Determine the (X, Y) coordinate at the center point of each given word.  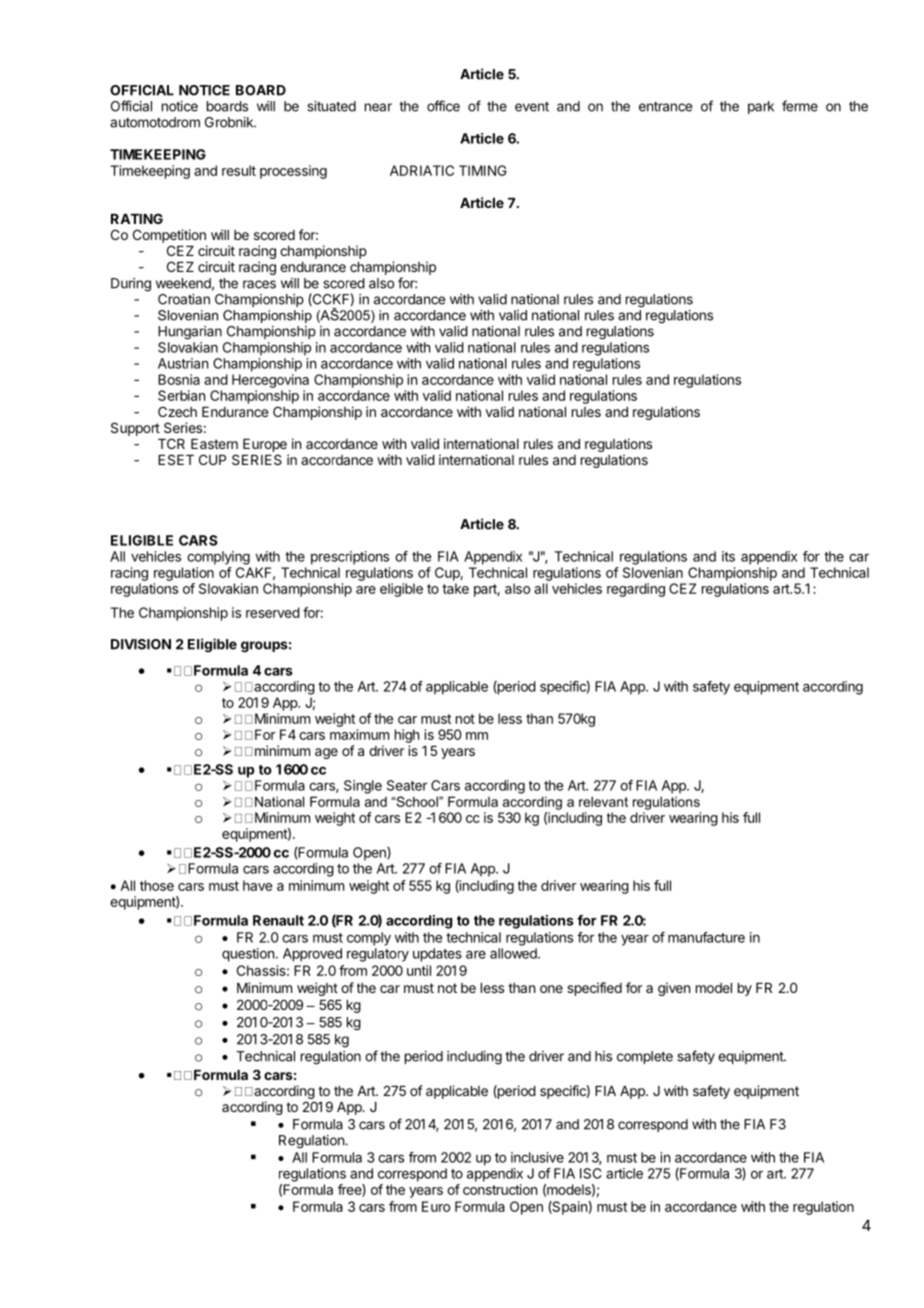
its (728, 556)
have (257, 885)
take (455, 588)
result (239, 170)
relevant (603, 801)
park (761, 107)
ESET (176, 459)
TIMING (483, 170)
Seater (407, 785)
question (248, 955)
